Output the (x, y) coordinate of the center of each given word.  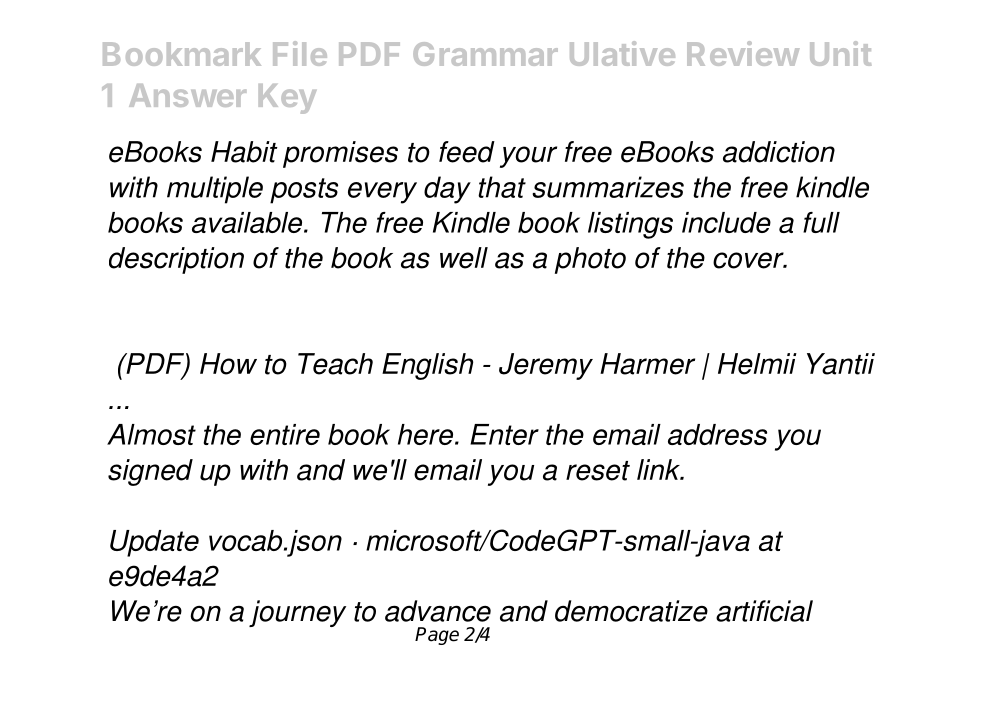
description (176, 260)
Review (743, 53)
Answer (187, 95)
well (464, 258)
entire (285, 434)
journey (297, 613)
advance (438, 611)
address (717, 434)
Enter (504, 434)
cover (749, 260)
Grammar (485, 54)
